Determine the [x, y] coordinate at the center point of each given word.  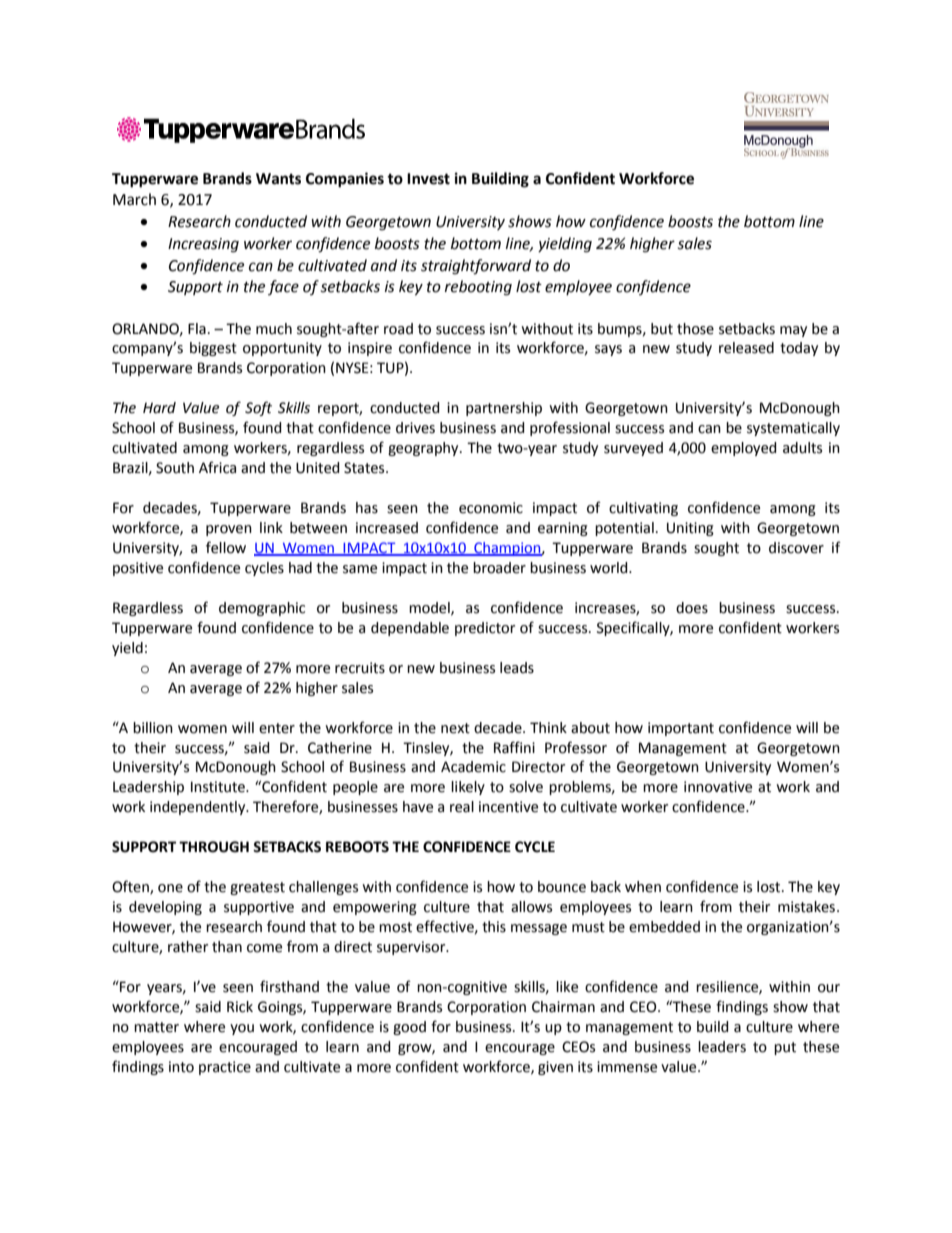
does [692, 608]
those [695, 329]
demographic [262, 609]
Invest [428, 179]
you [242, 1029]
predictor [485, 629]
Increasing [203, 245]
